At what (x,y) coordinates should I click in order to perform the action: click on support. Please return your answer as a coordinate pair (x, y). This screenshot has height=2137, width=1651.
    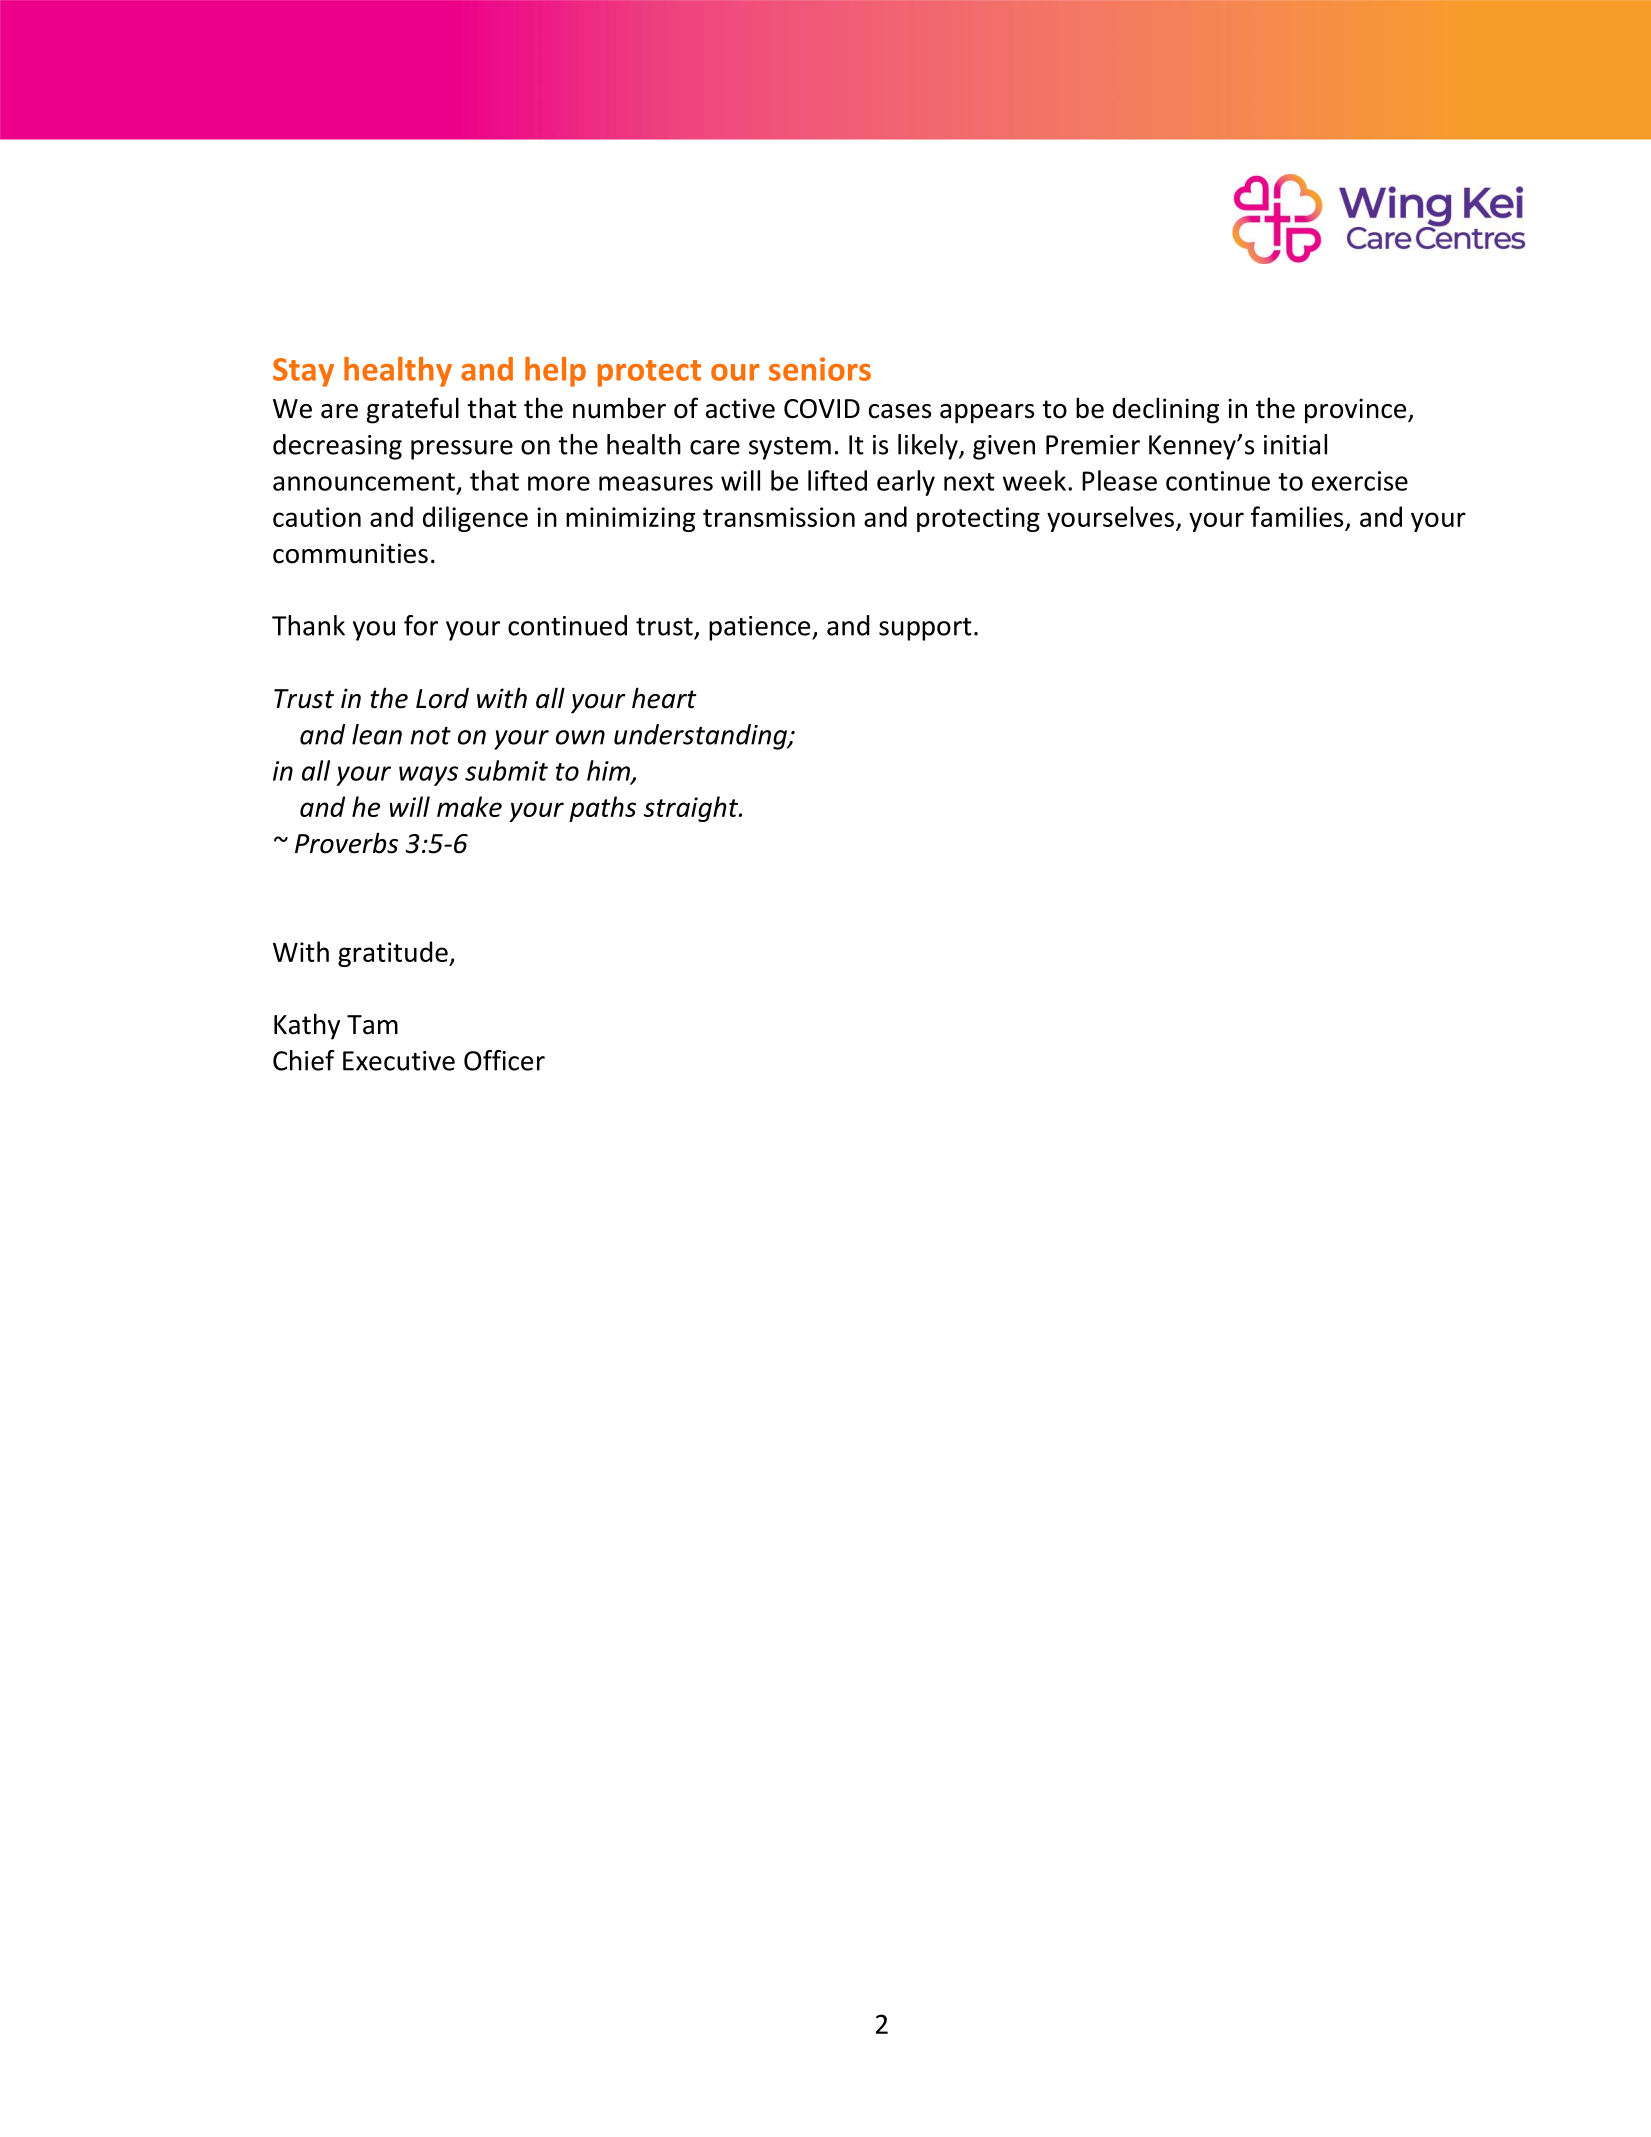
    Looking at the image, I should click on (925, 629).
